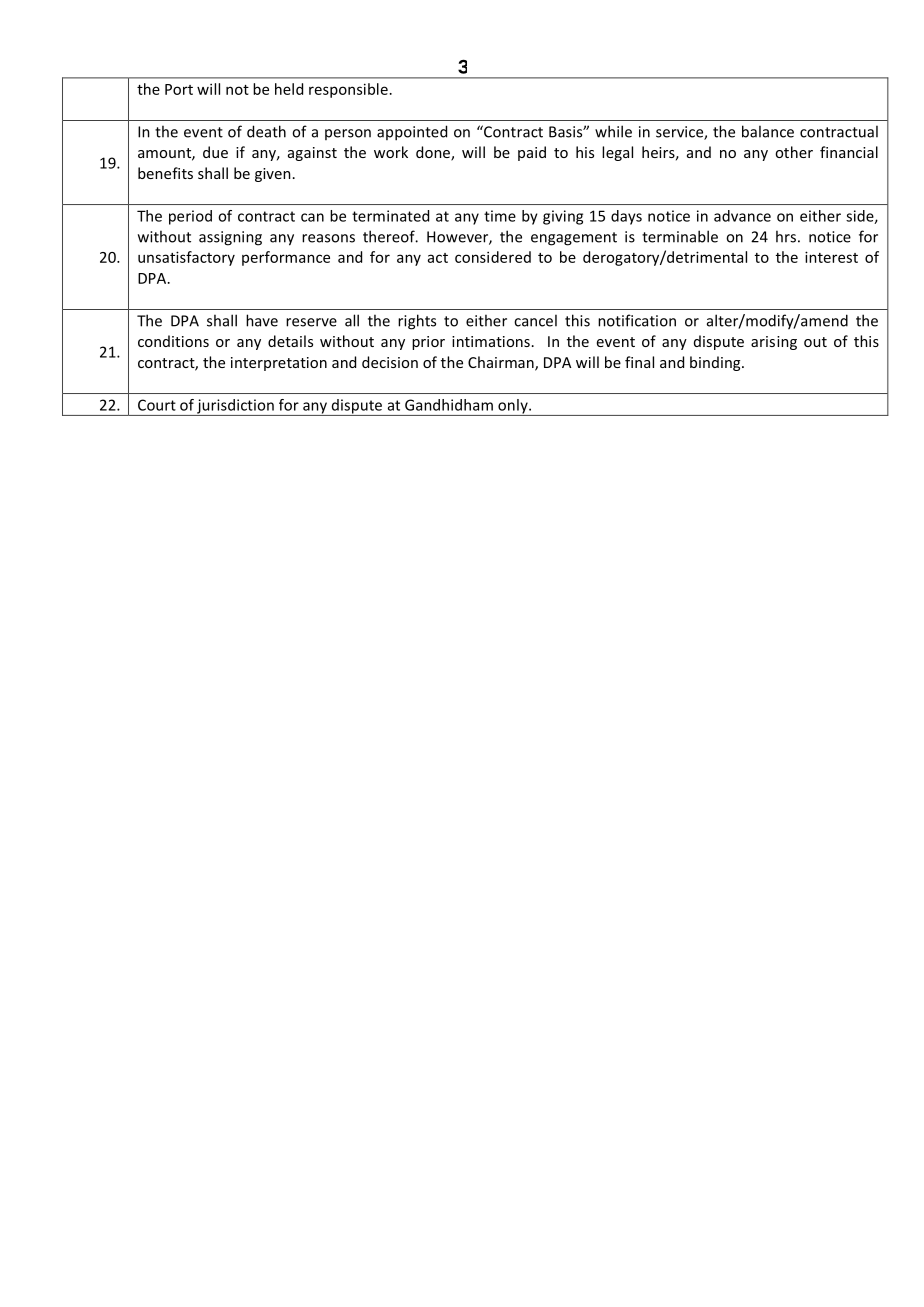 Image resolution: width=924 pixels, height=1307 pixels. Describe the element at coordinates (289, 89) in the screenshot. I see `held` at that location.
